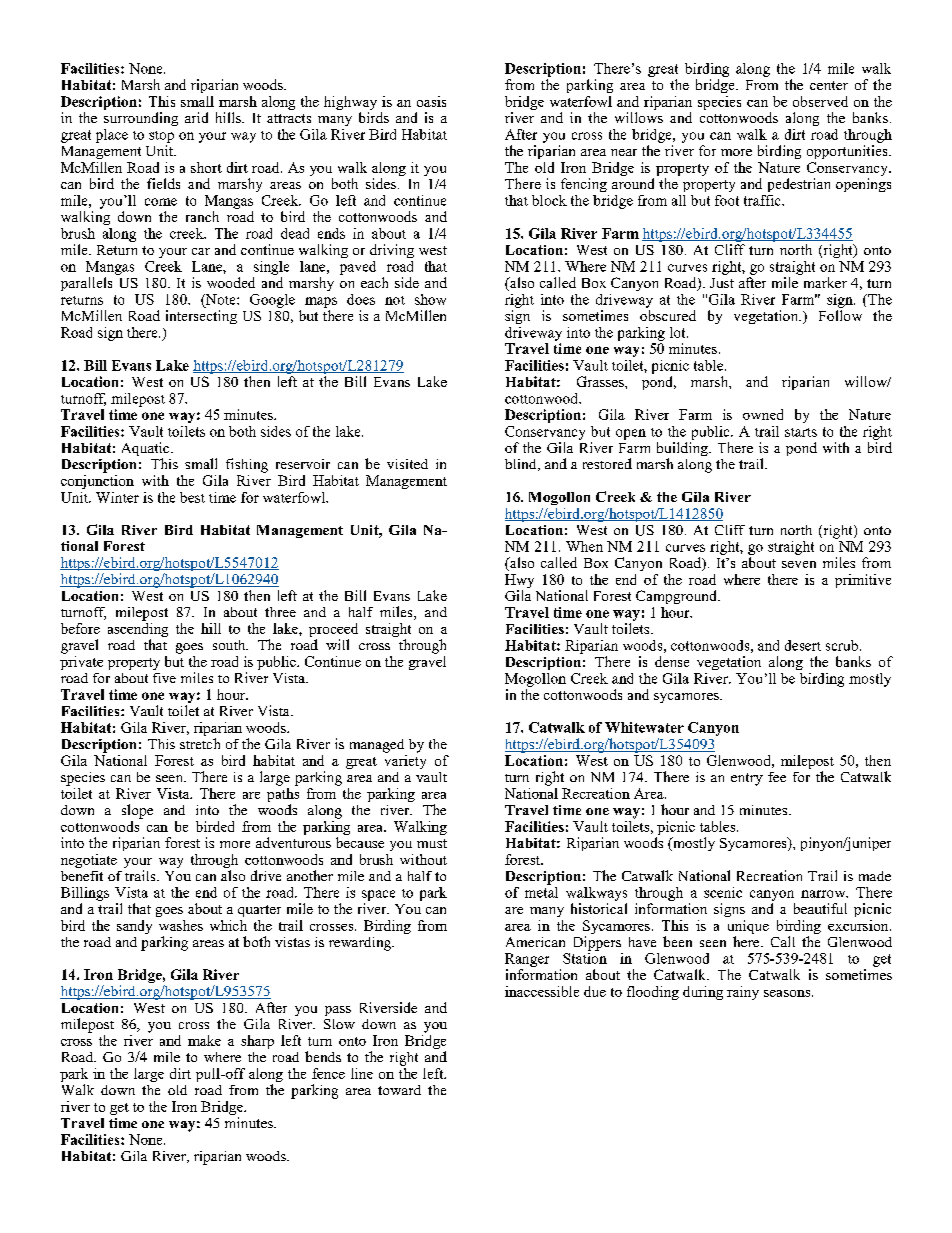 This screenshot has width=952, height=1233. What do you see at coordinates (431, 101) in the screenshot?
I see `oasis` at bounding box center [431, 101].
